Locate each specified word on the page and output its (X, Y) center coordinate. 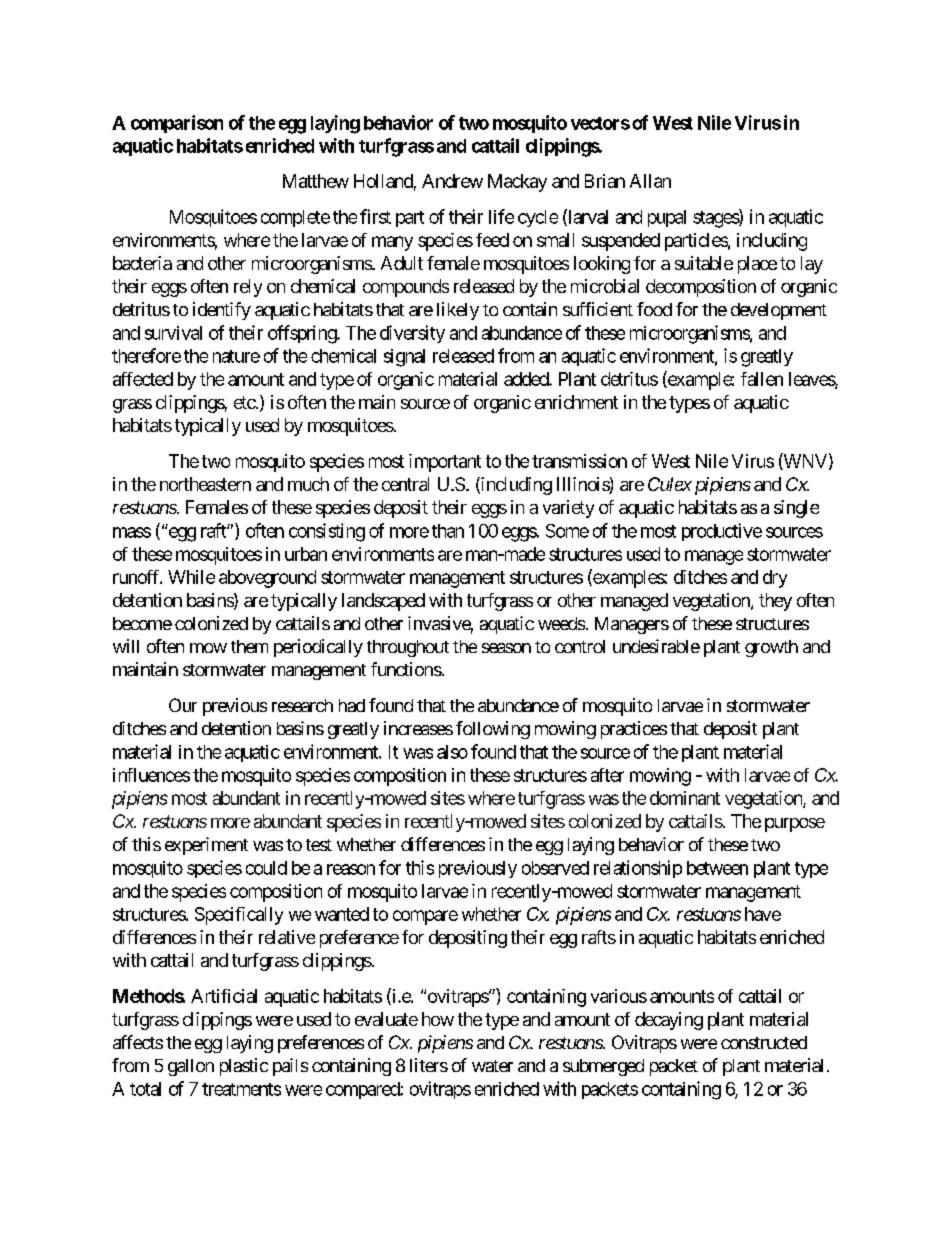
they (775, 602)
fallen (762, 379)
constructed (764, 1042)
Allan (650, 181)
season (506, 648)
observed (555, 868)
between (717, 868)
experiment (206, 846)
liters (429, 1065)
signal (404, 358)
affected (143, 379)
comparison (177, 124)
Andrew (452, 181)
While (191, 577)
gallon (191, 1067)
